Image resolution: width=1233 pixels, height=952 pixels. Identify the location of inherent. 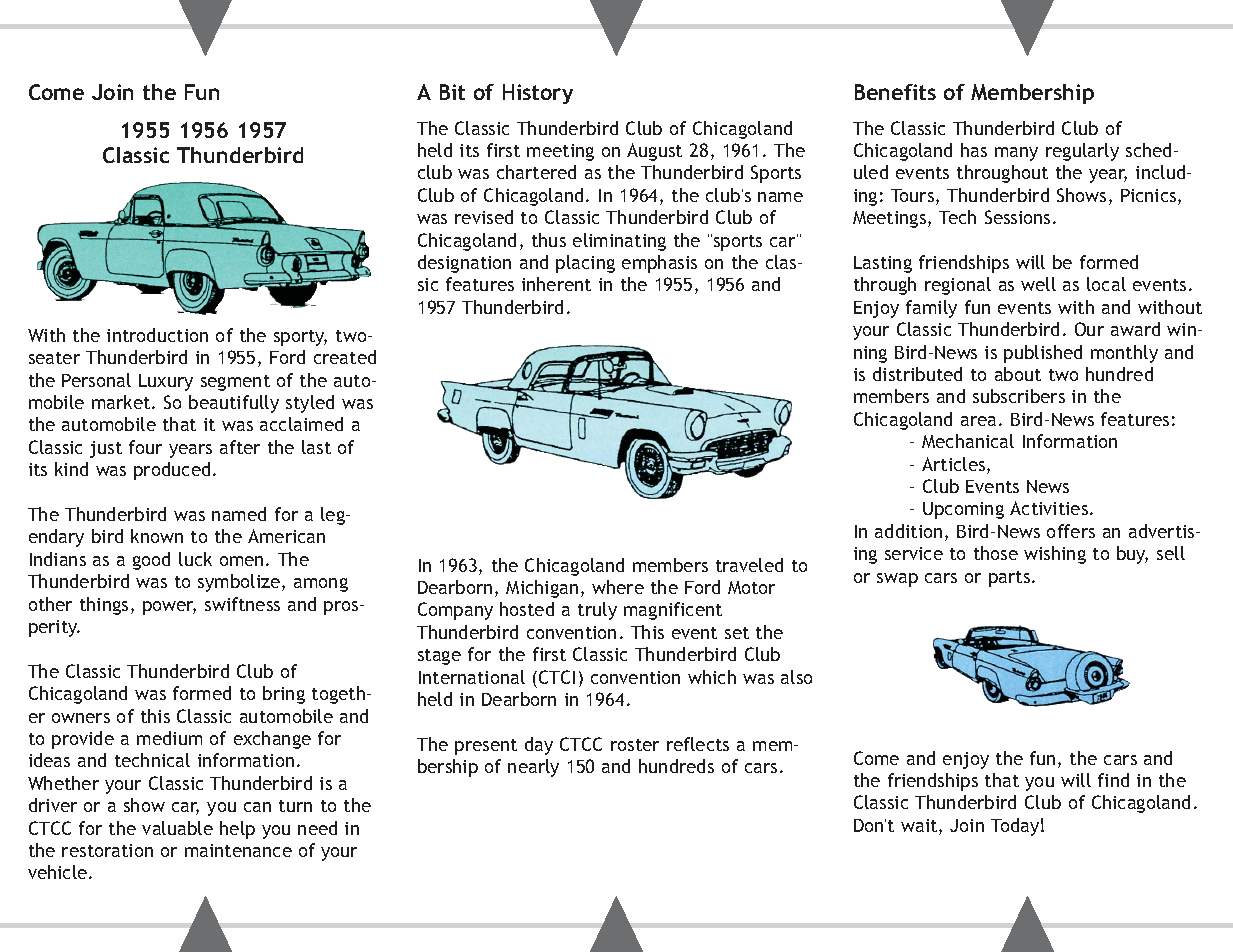
(556, 284).
